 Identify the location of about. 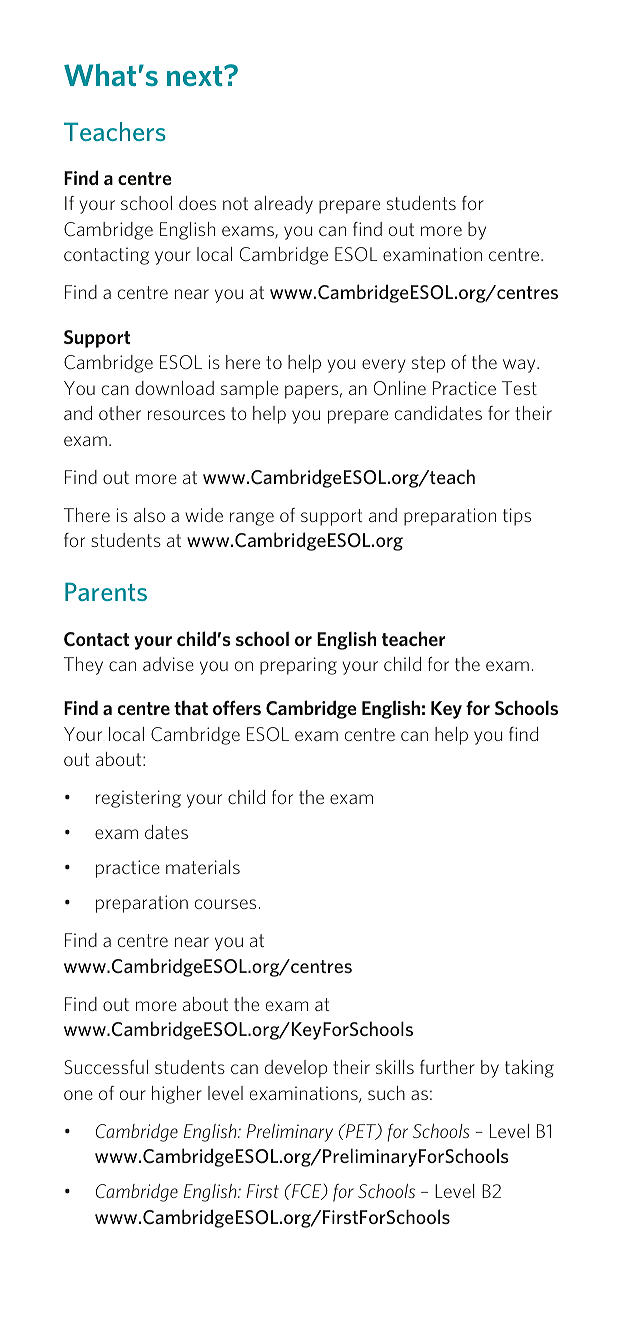
(120, 759).
